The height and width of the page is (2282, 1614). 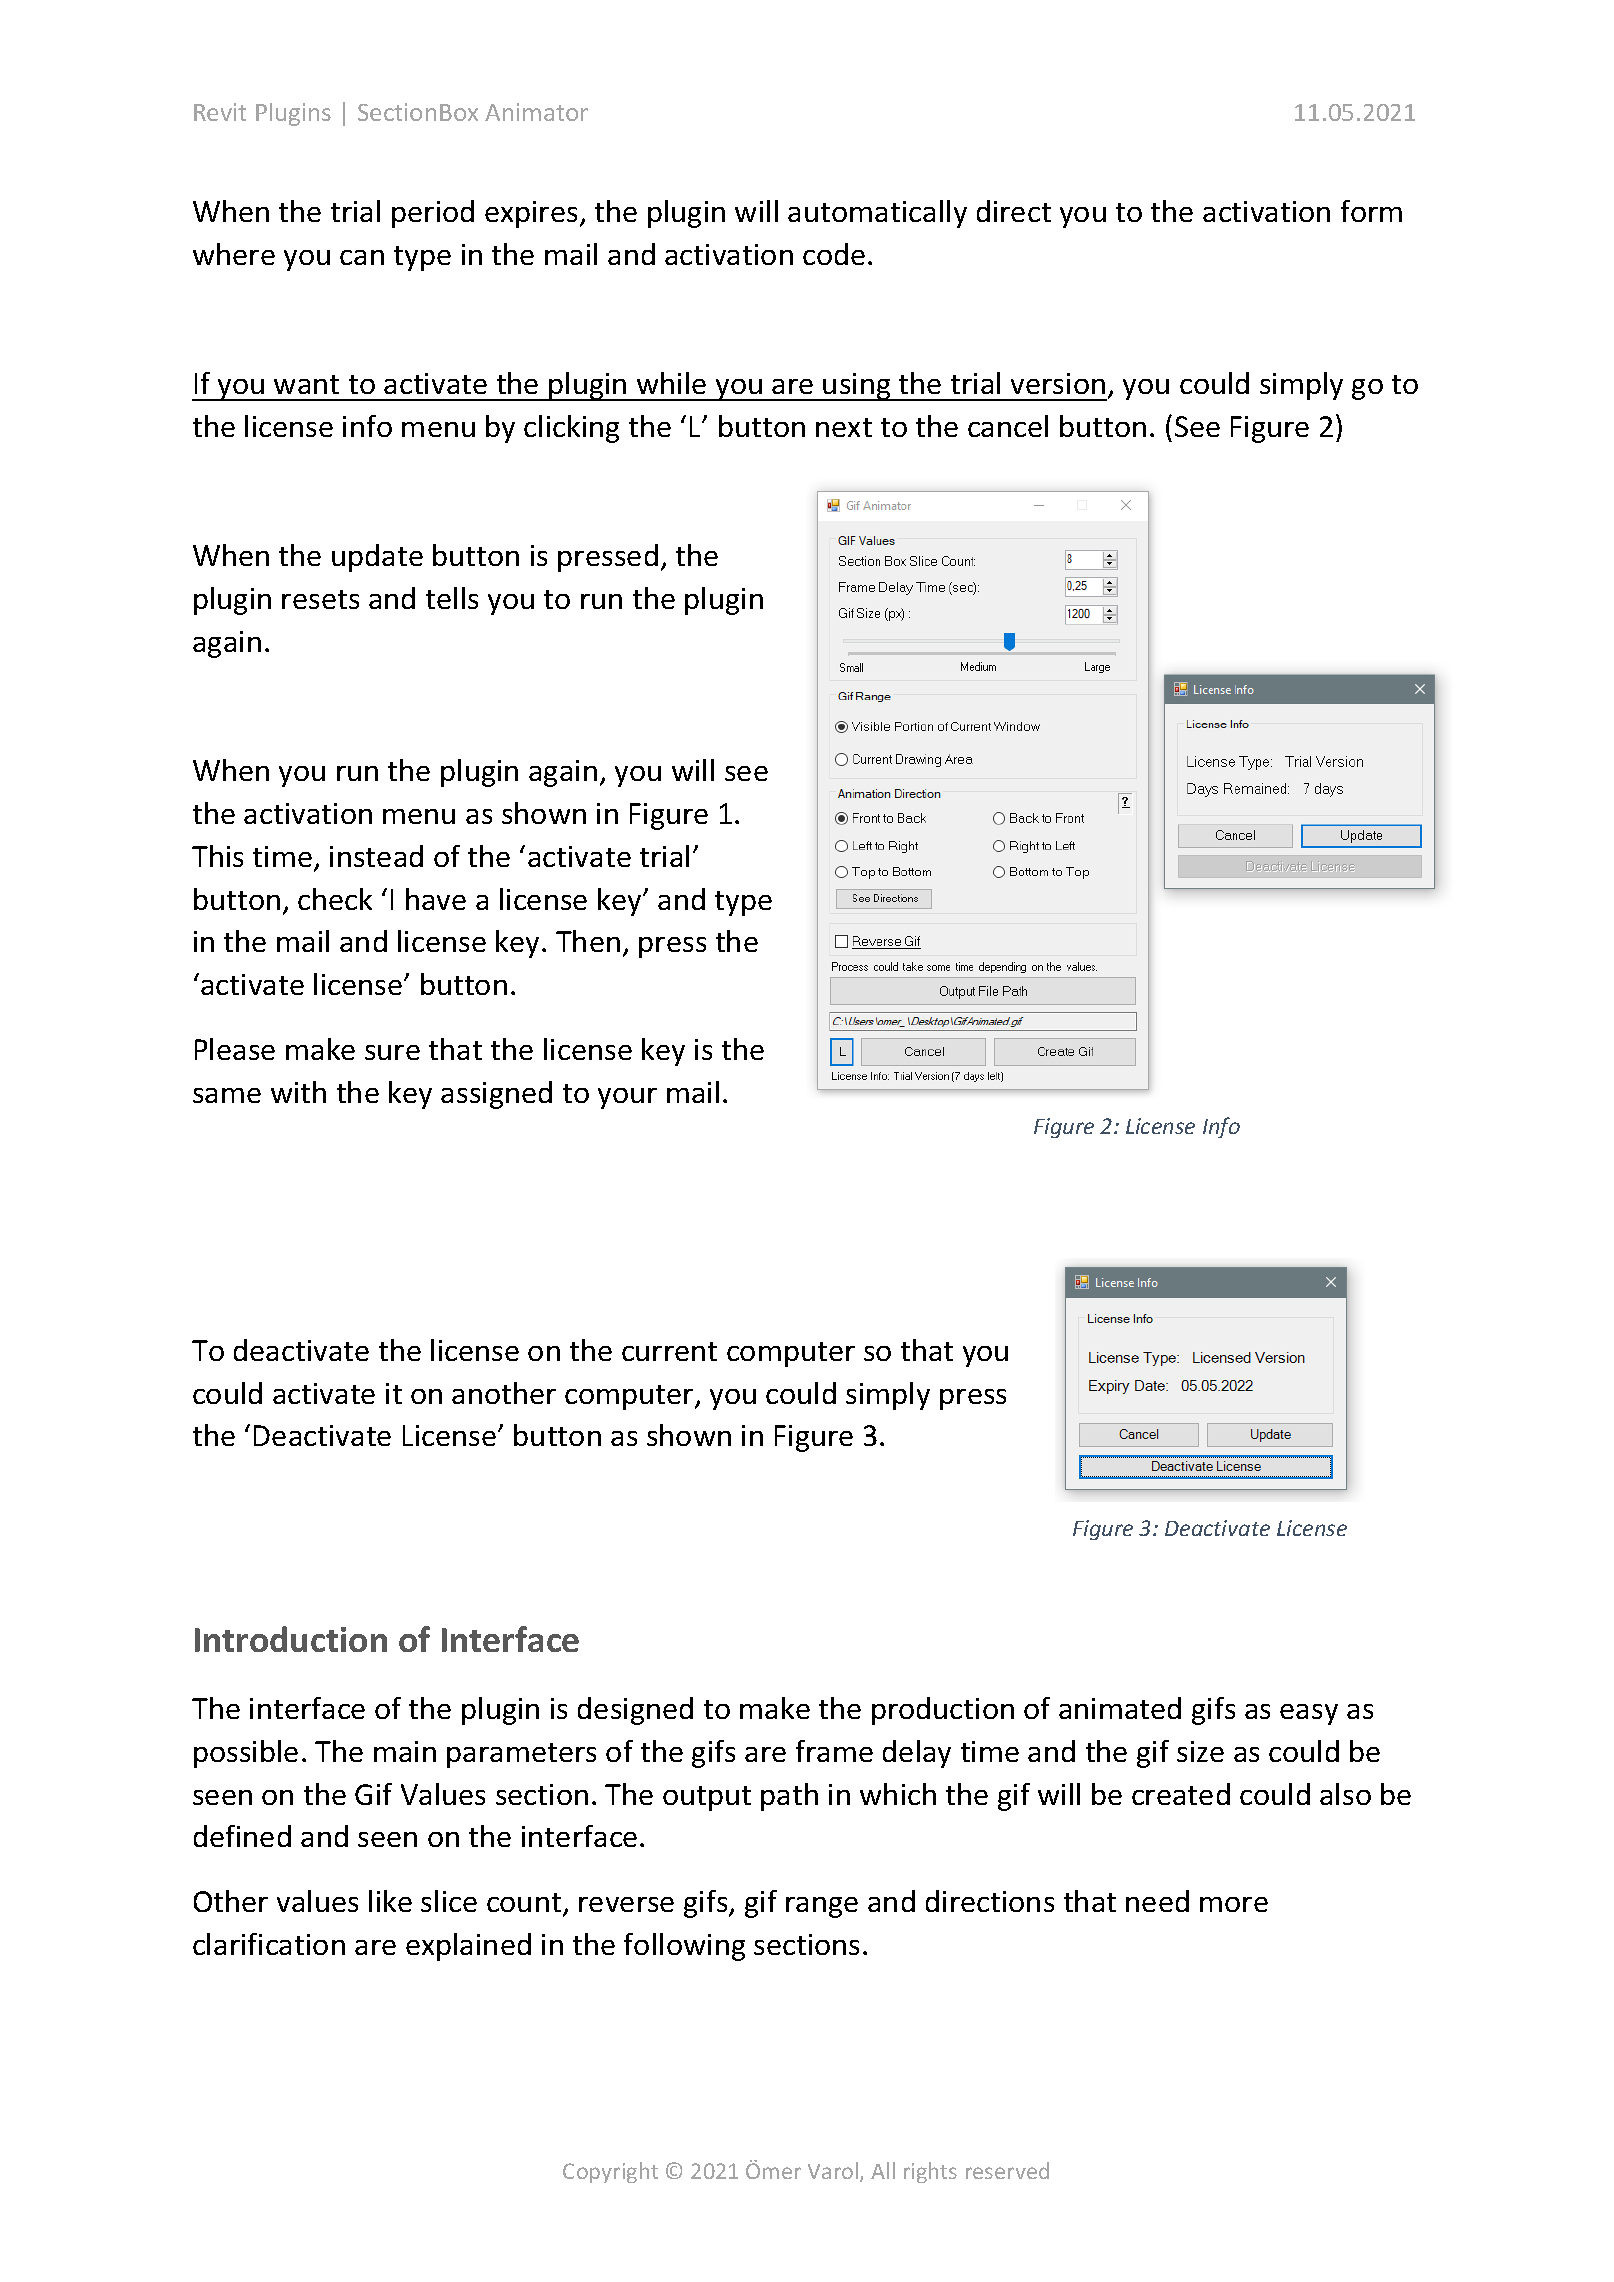 I want to click on current, so click(x=669, y=1351).
